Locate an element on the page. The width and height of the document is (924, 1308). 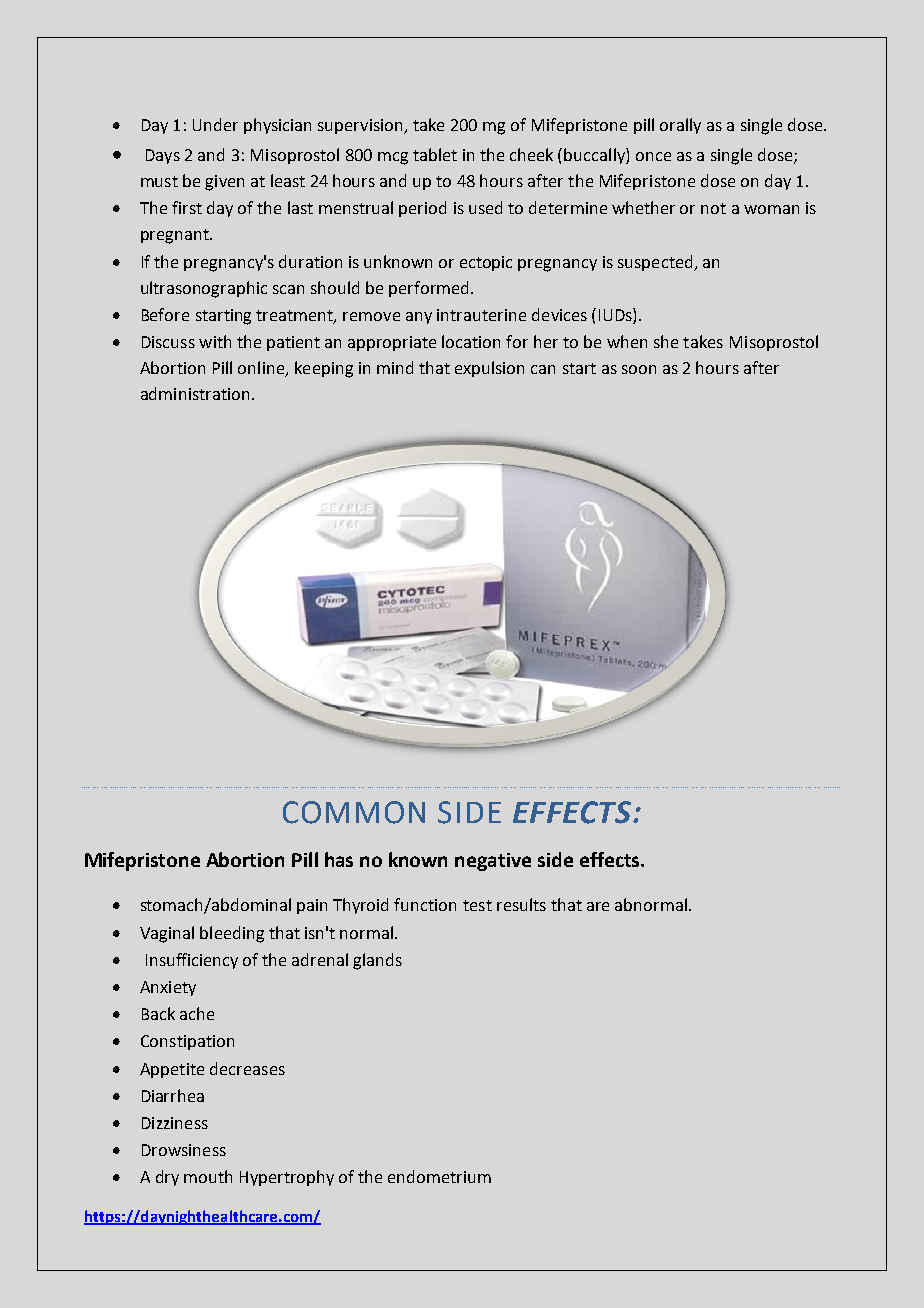
orally is located at coordinates (680, 126).
